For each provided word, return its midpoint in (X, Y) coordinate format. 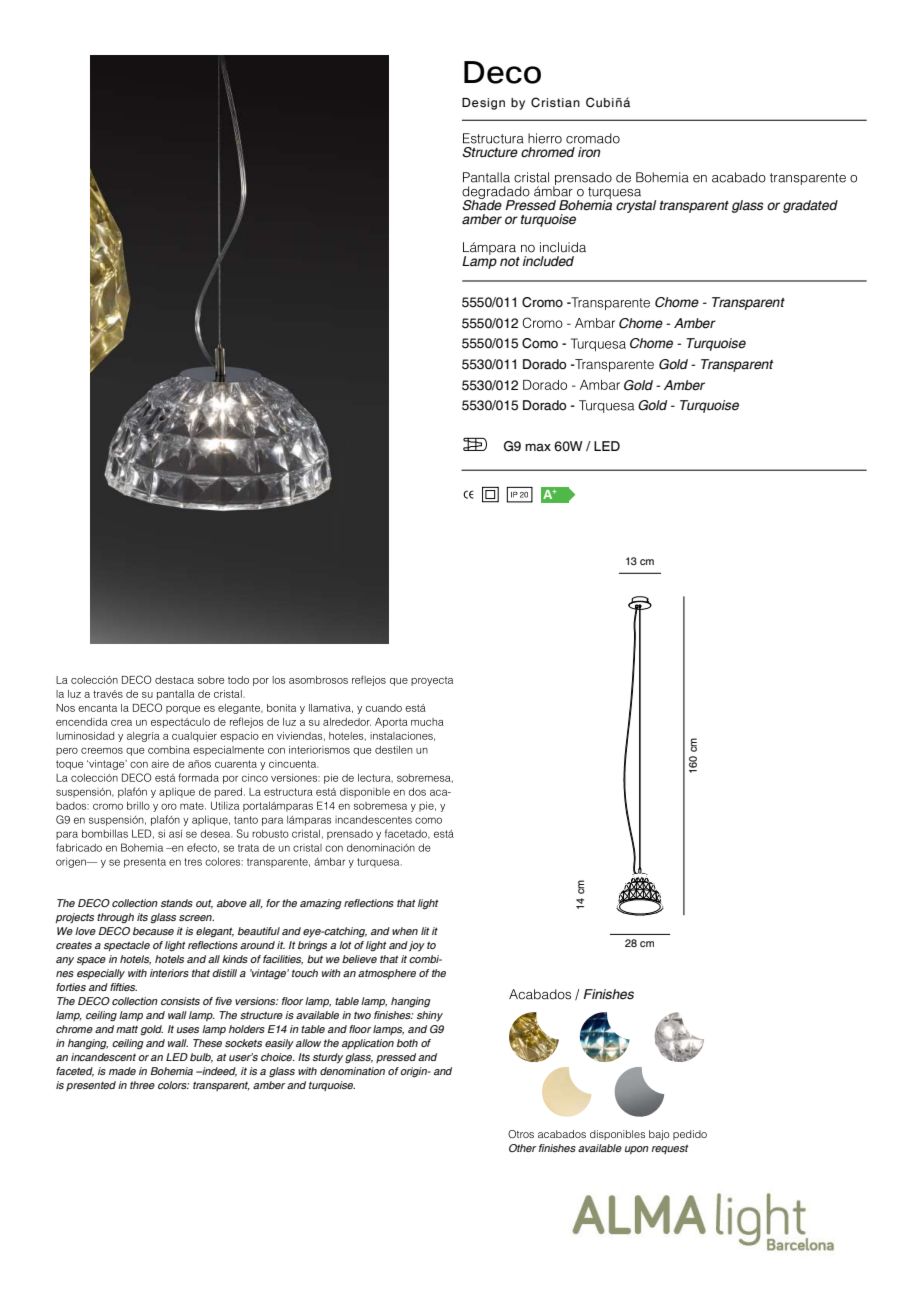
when (405, 931)
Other (522, 1148)
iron (589, 152)
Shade (482, 204)
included (548, 261)
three (142, 1085)
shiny (430, 1016)
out (204, 904)
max (538, 447)
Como (540, 343)
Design (483, 104)
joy (417, 946)
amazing (320, 904)
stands (177, 903)
